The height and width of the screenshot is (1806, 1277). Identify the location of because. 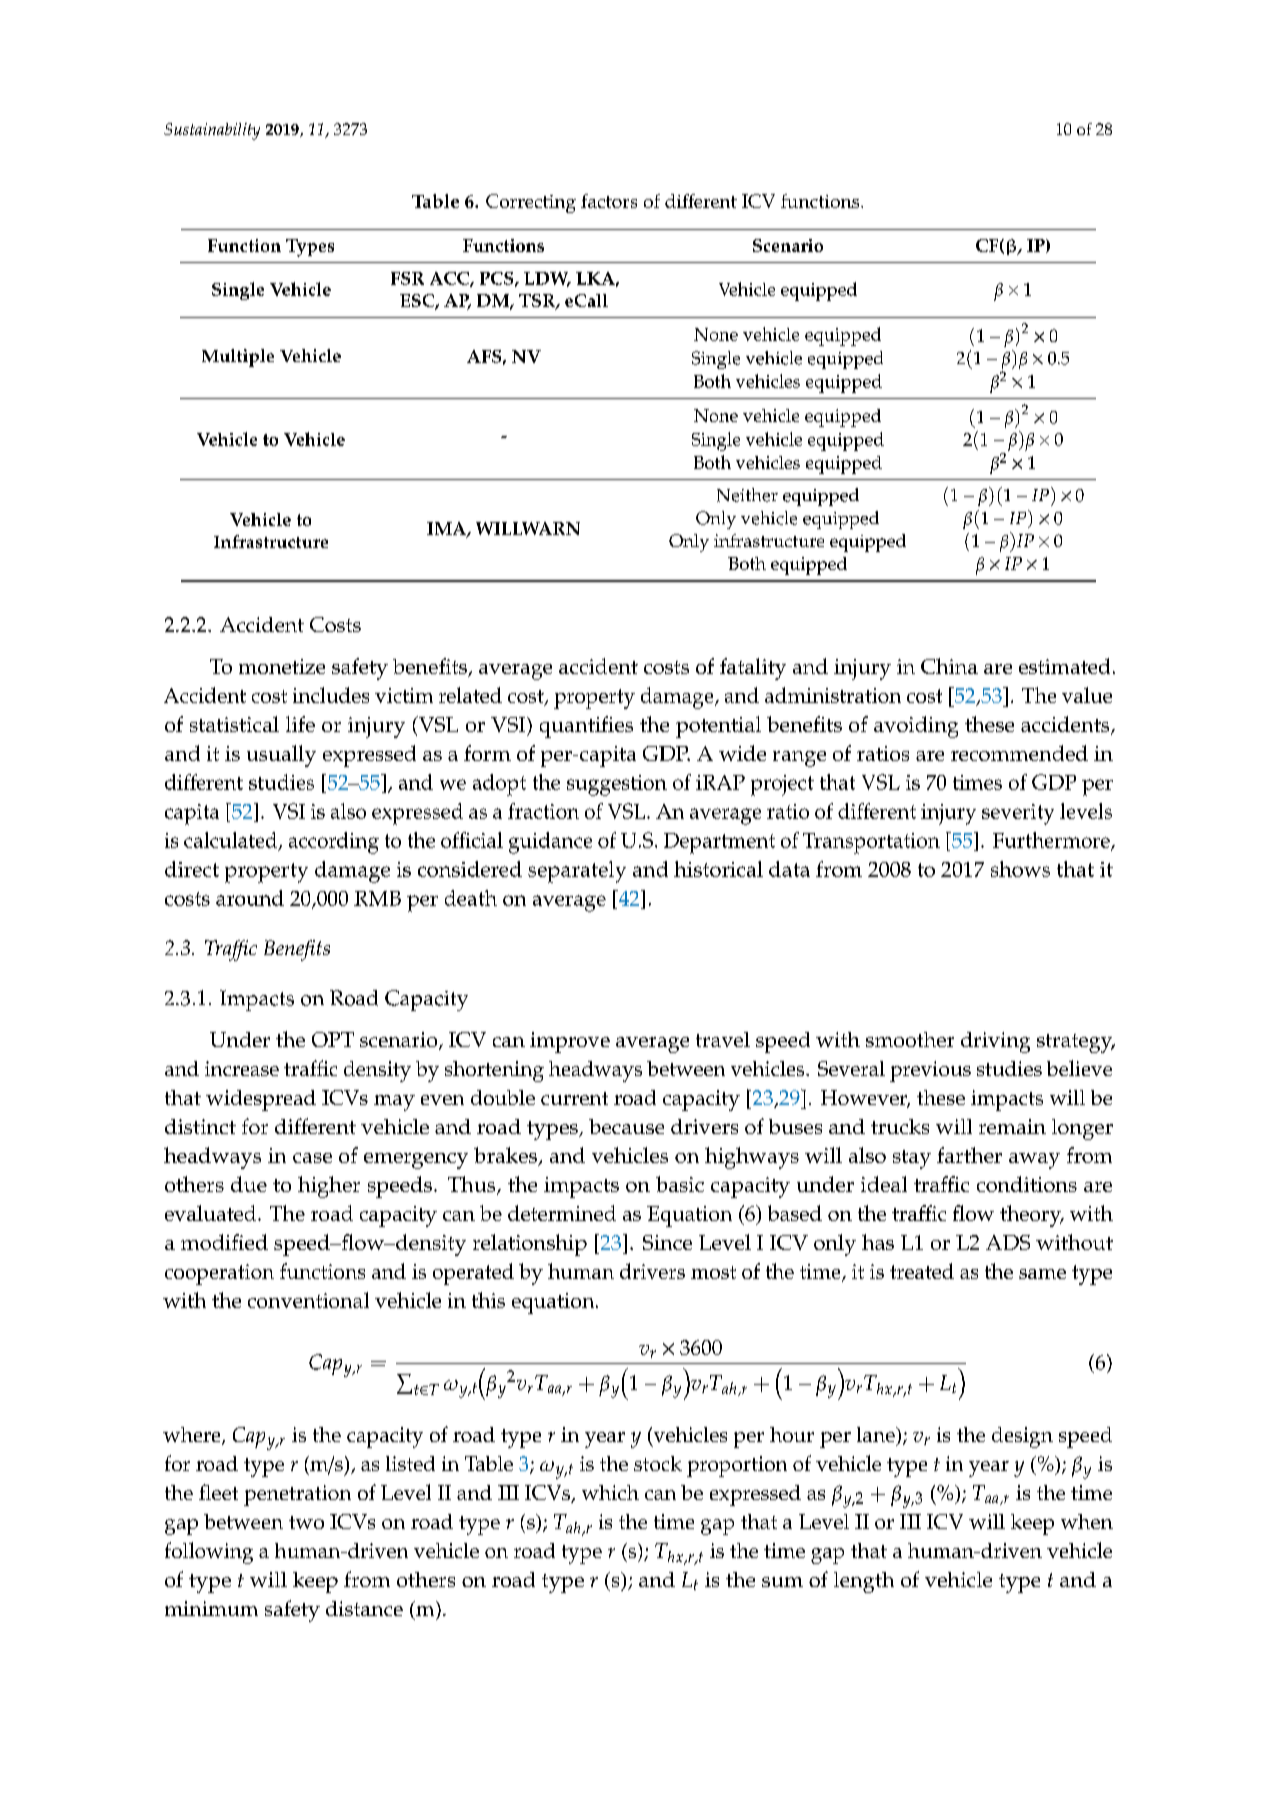
(626, 1126).
